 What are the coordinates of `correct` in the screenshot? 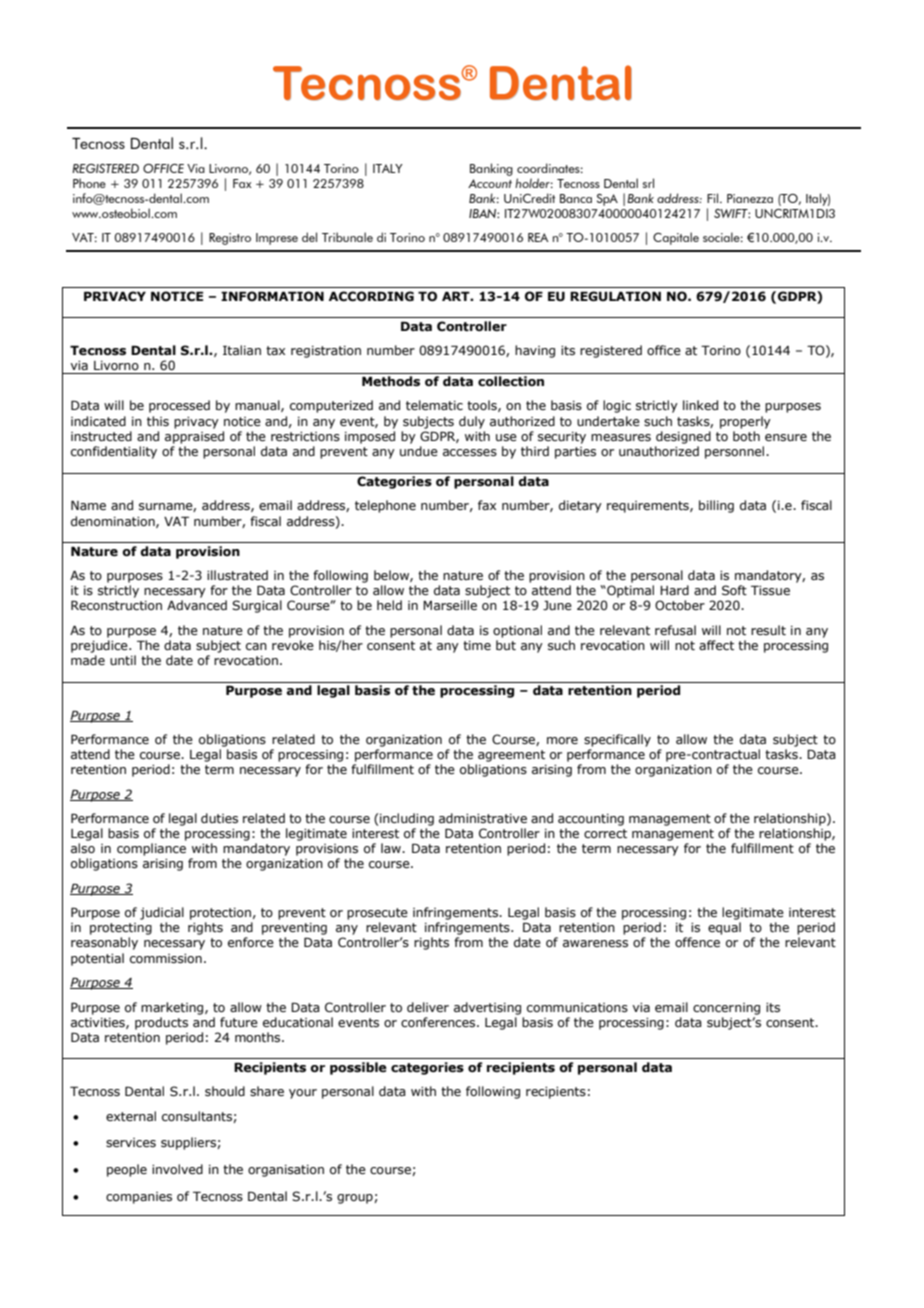 It's located at (605, 833).
